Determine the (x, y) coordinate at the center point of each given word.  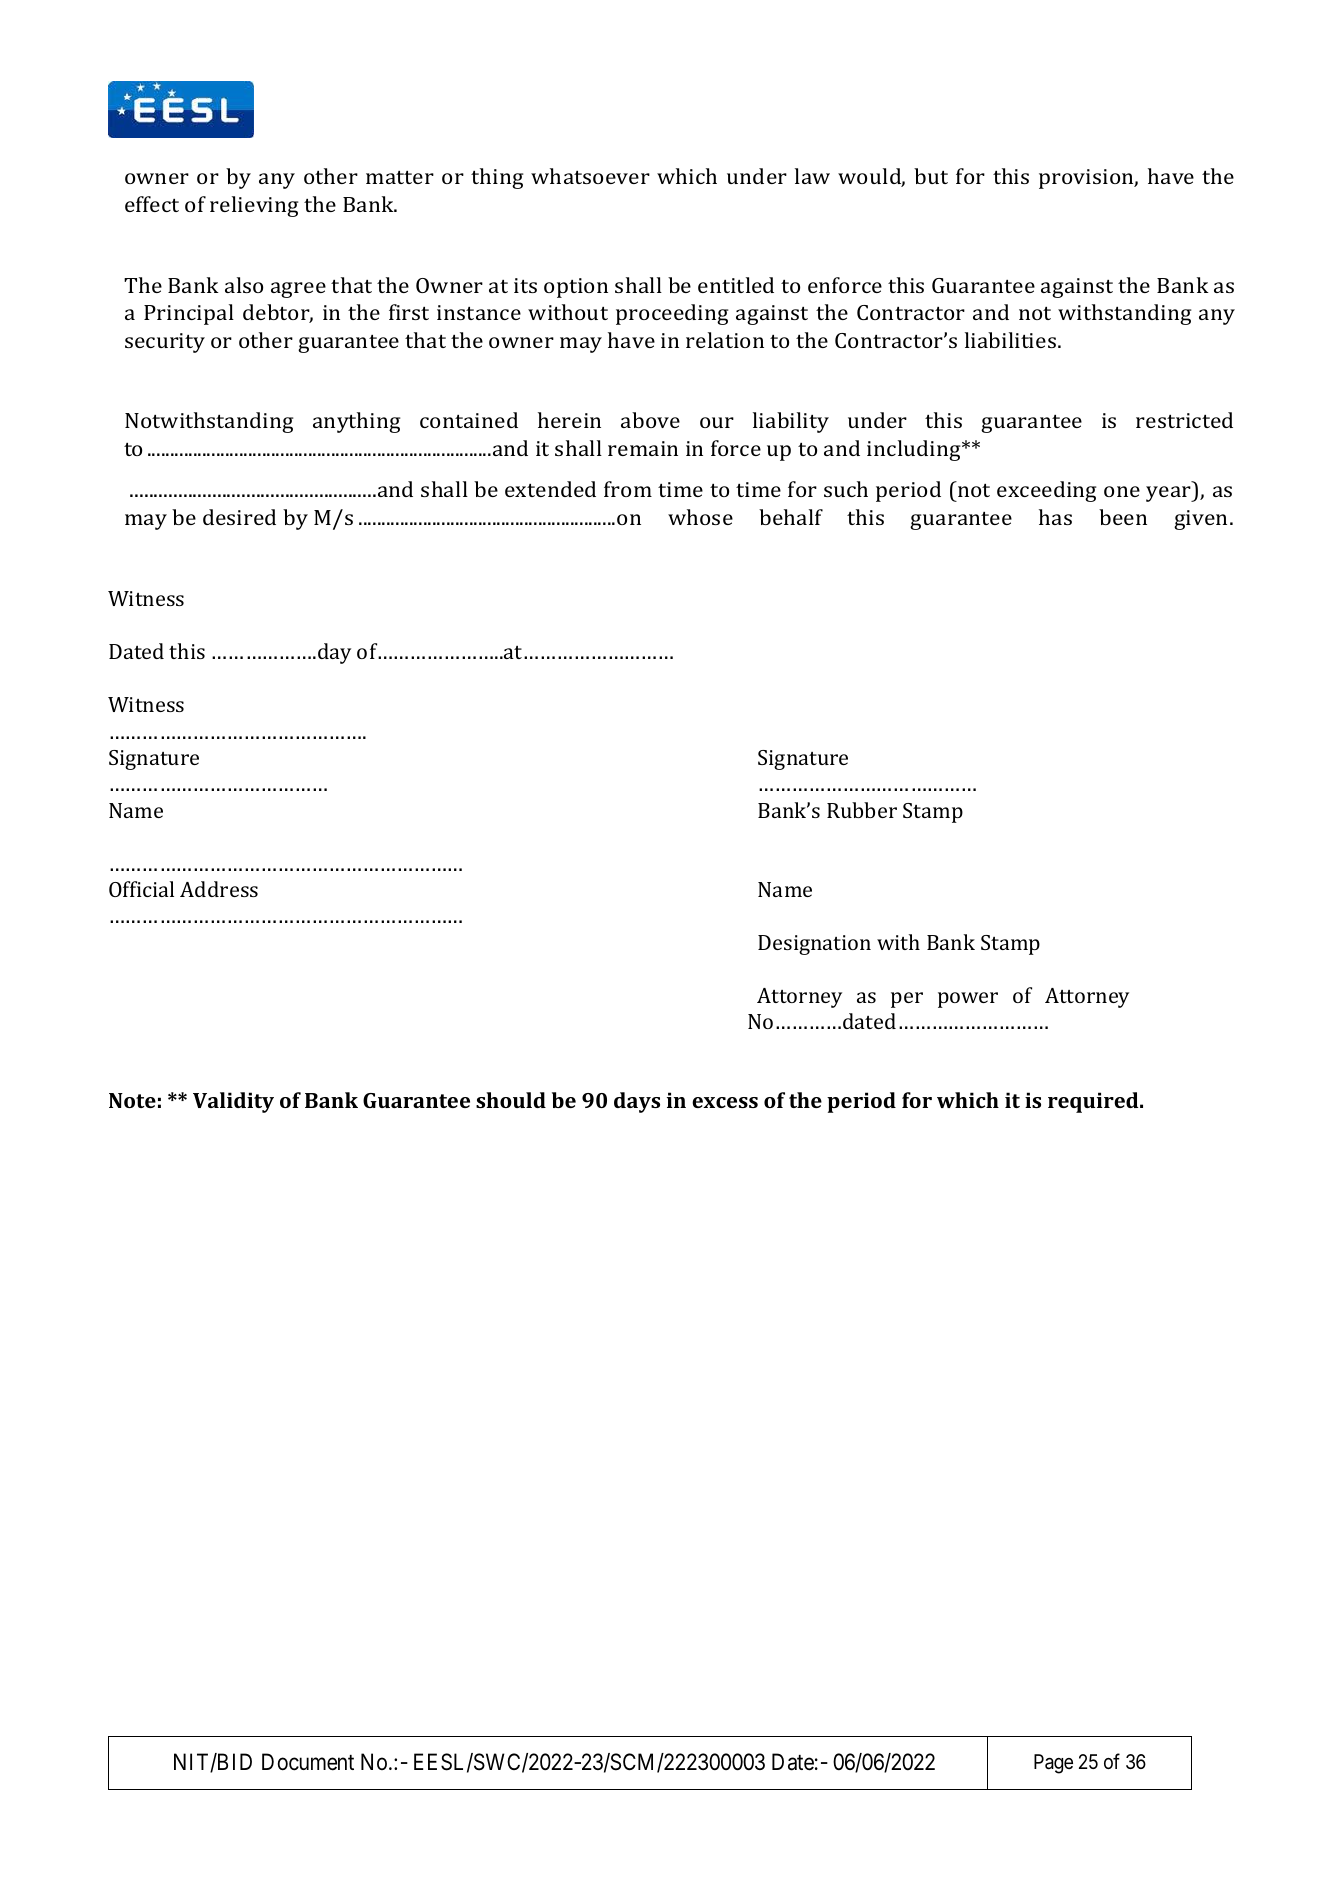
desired (239, 517)
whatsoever (590, 176)
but (931, 176)
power (968, 1000)
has (1055, 517)
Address (219, 889)
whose (700, 517)
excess (725, 1102)
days (637, 1102)
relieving (254, 206)
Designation (814, 945)
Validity (233, 1102)
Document (308, 1762)
